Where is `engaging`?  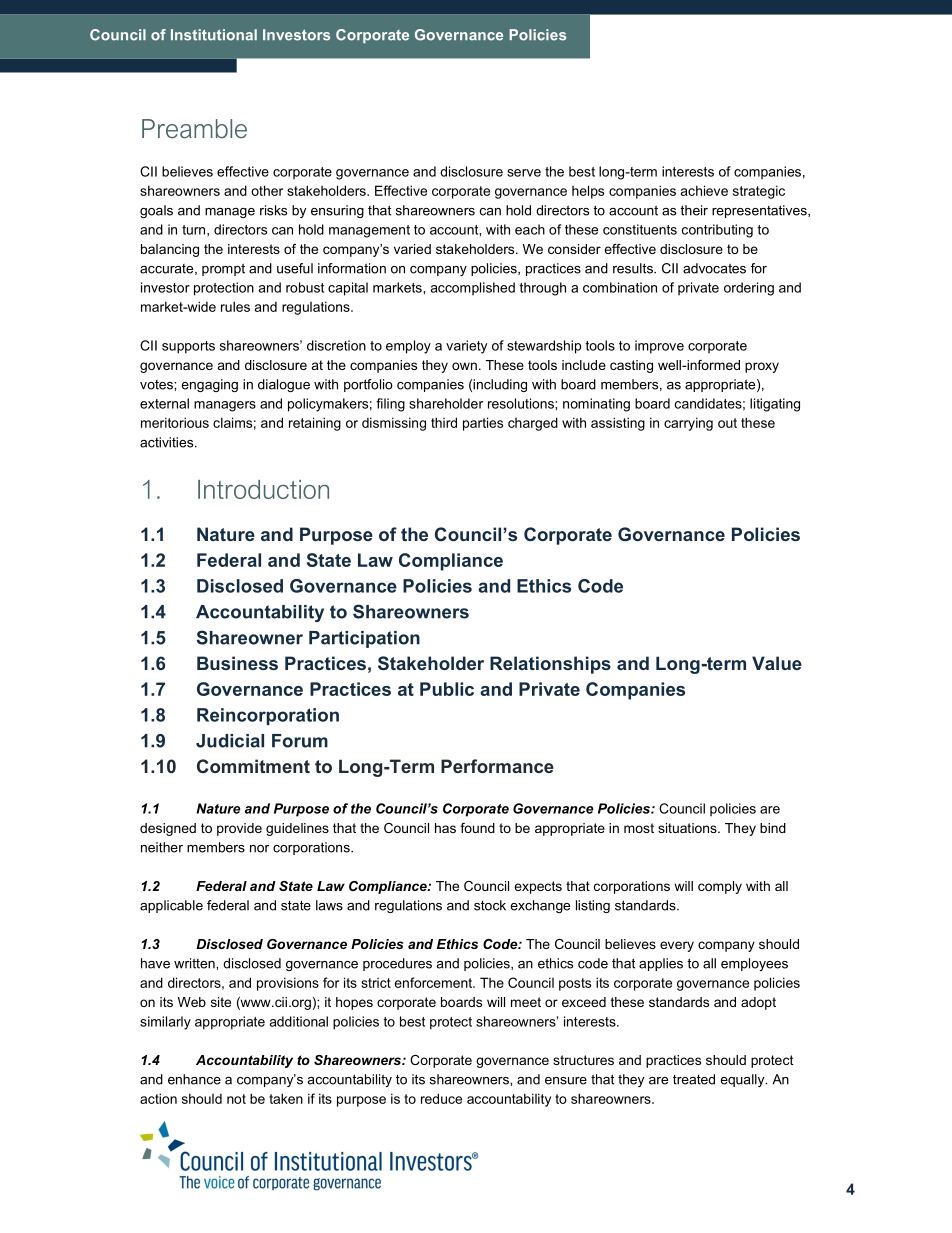 engaging is located at coordinates (209, 385).
